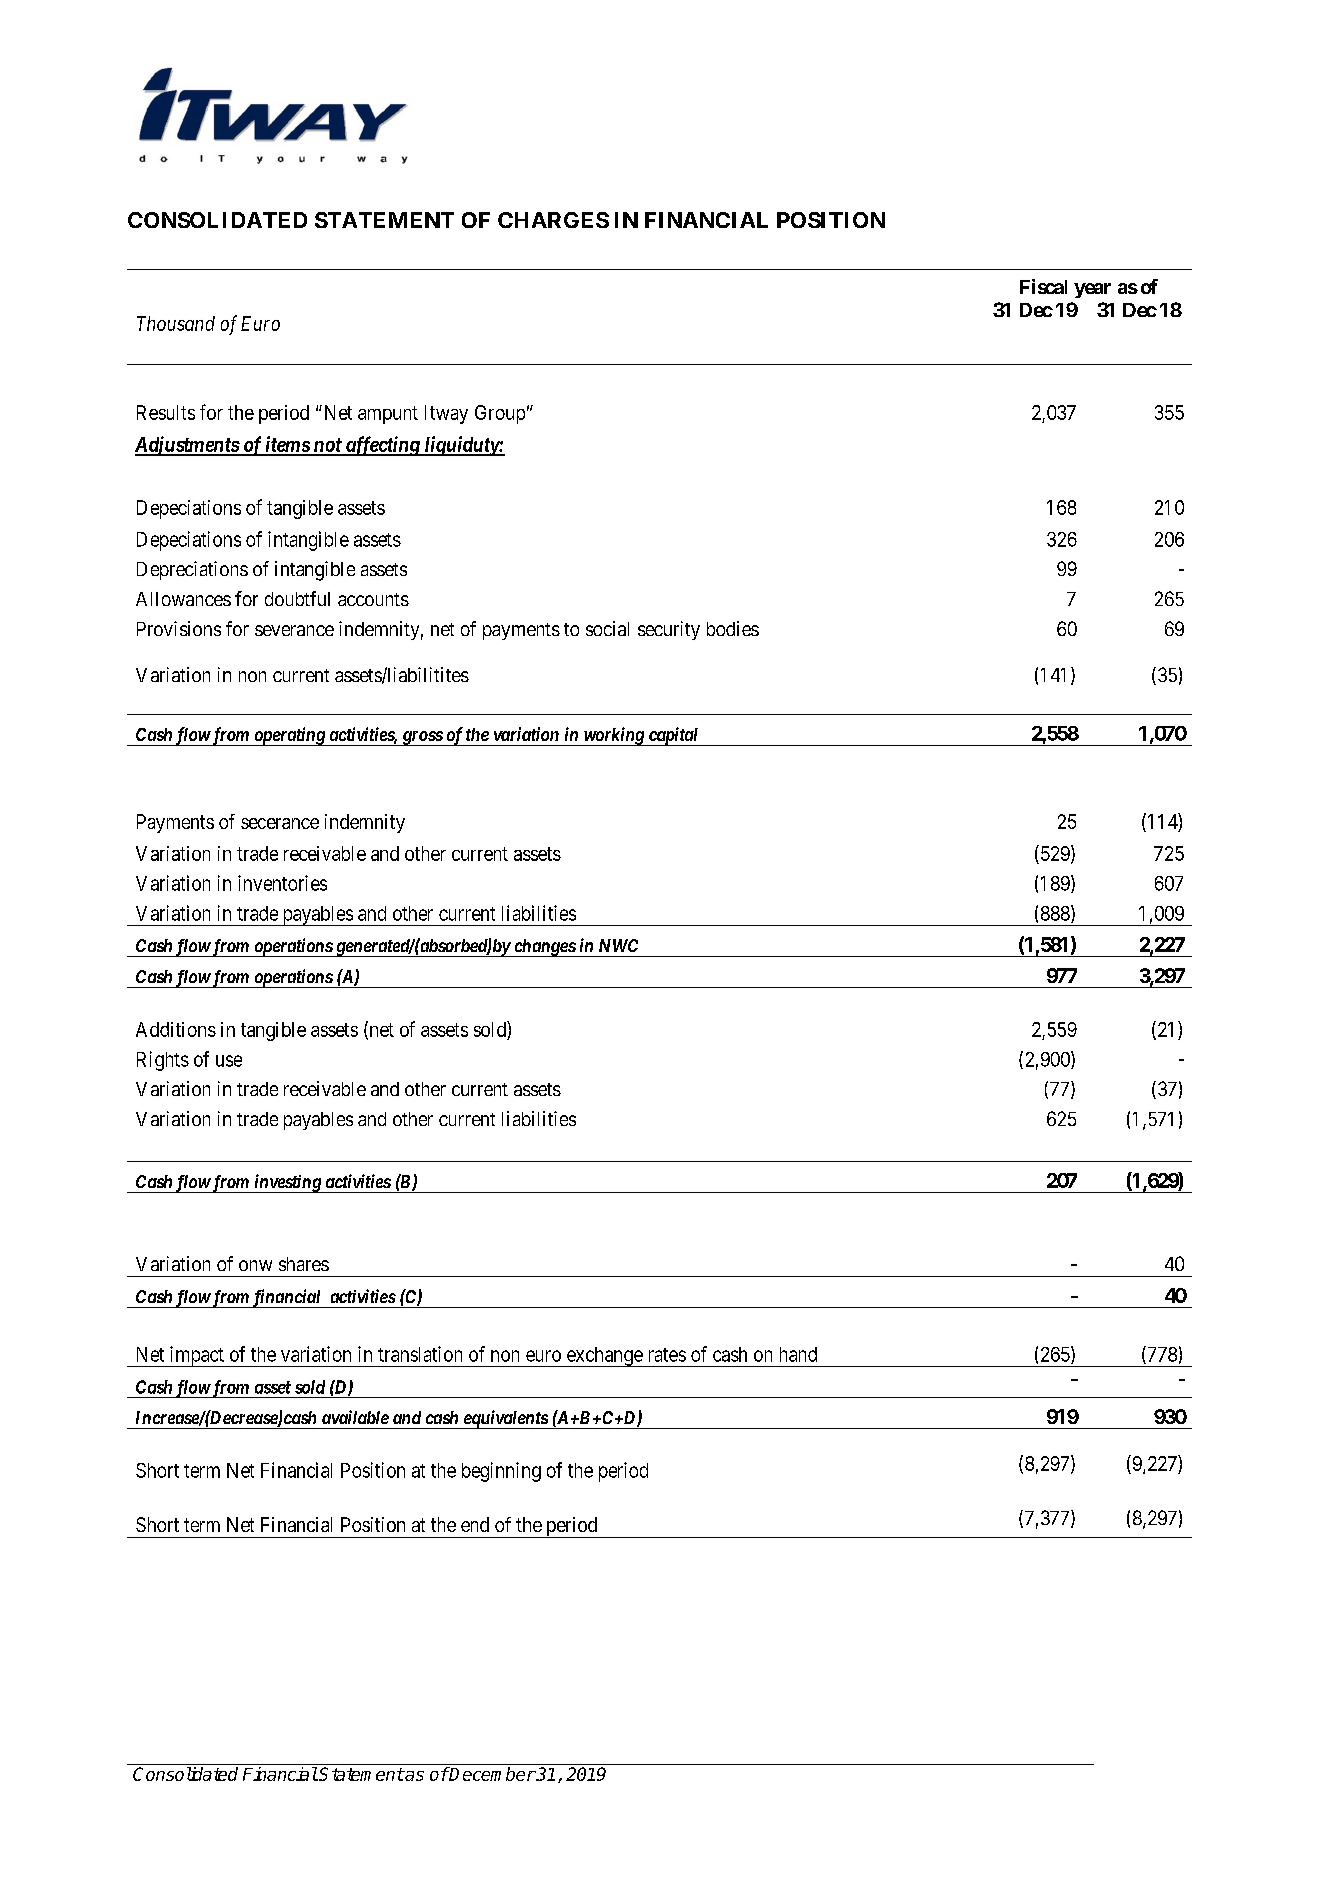 This screenshot has height=1885, width=1332. Describe the element at coordinates (475, 1524) in the screenshot. I see `end` at that location.
